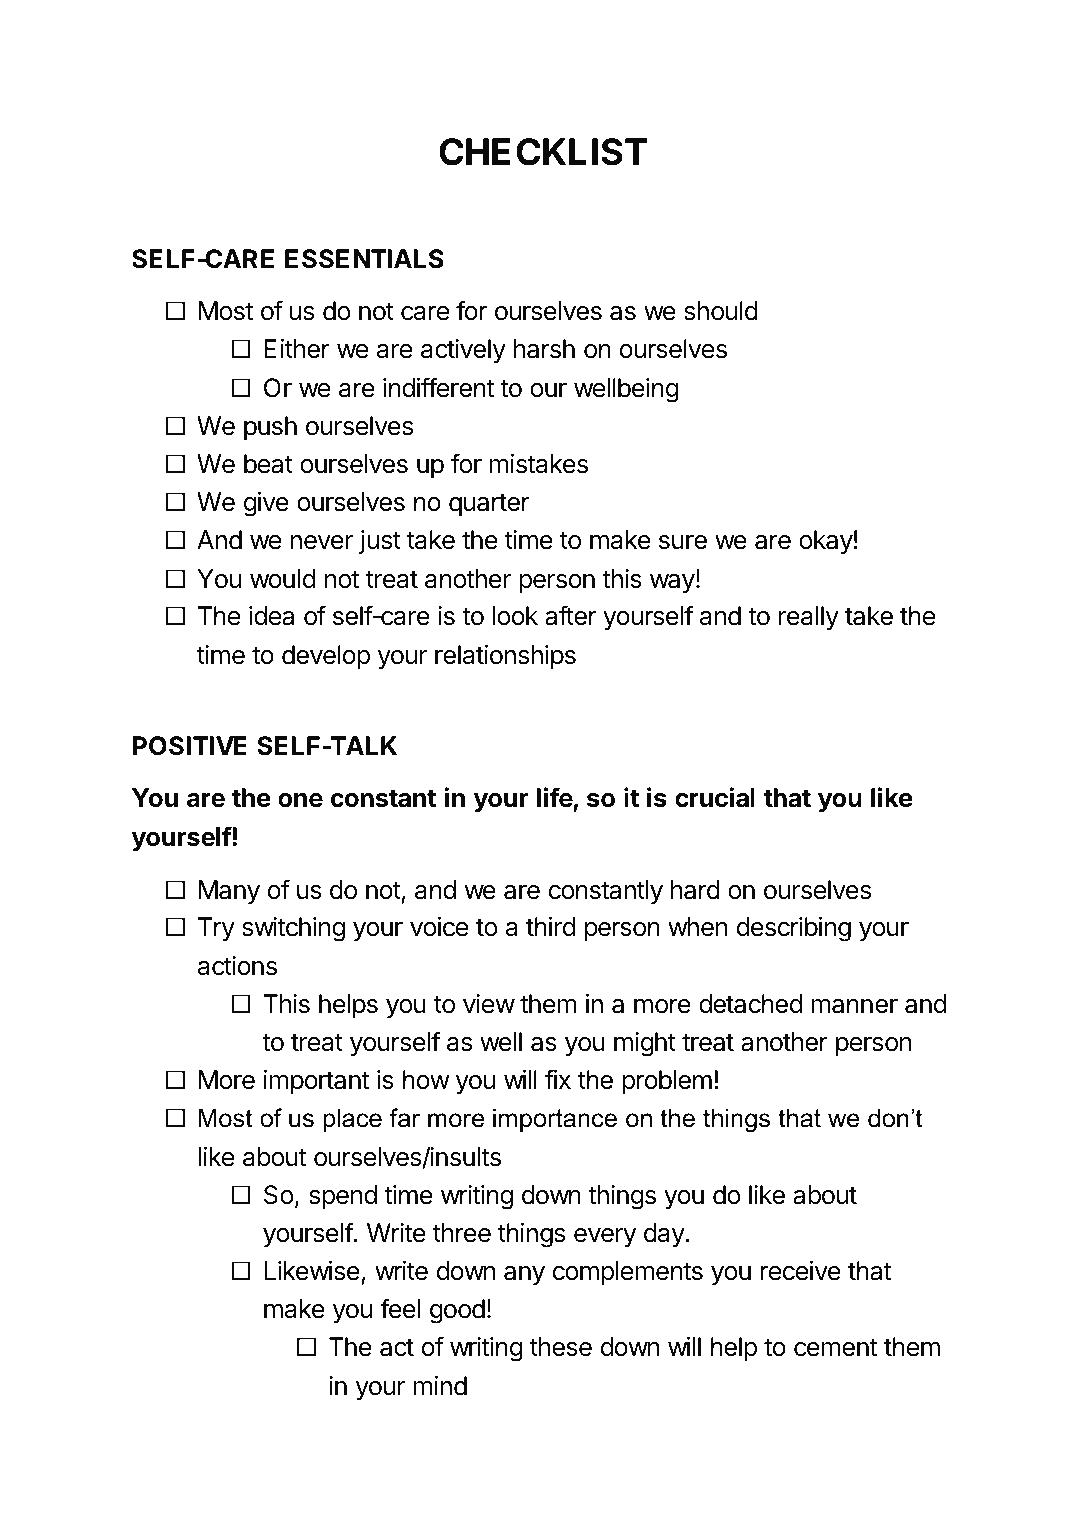 The height and width of the image is (1535, 1085). What do you see at coordinates (715, 797) in the image?
I see `crucial` at bounding box center [715, 797].
